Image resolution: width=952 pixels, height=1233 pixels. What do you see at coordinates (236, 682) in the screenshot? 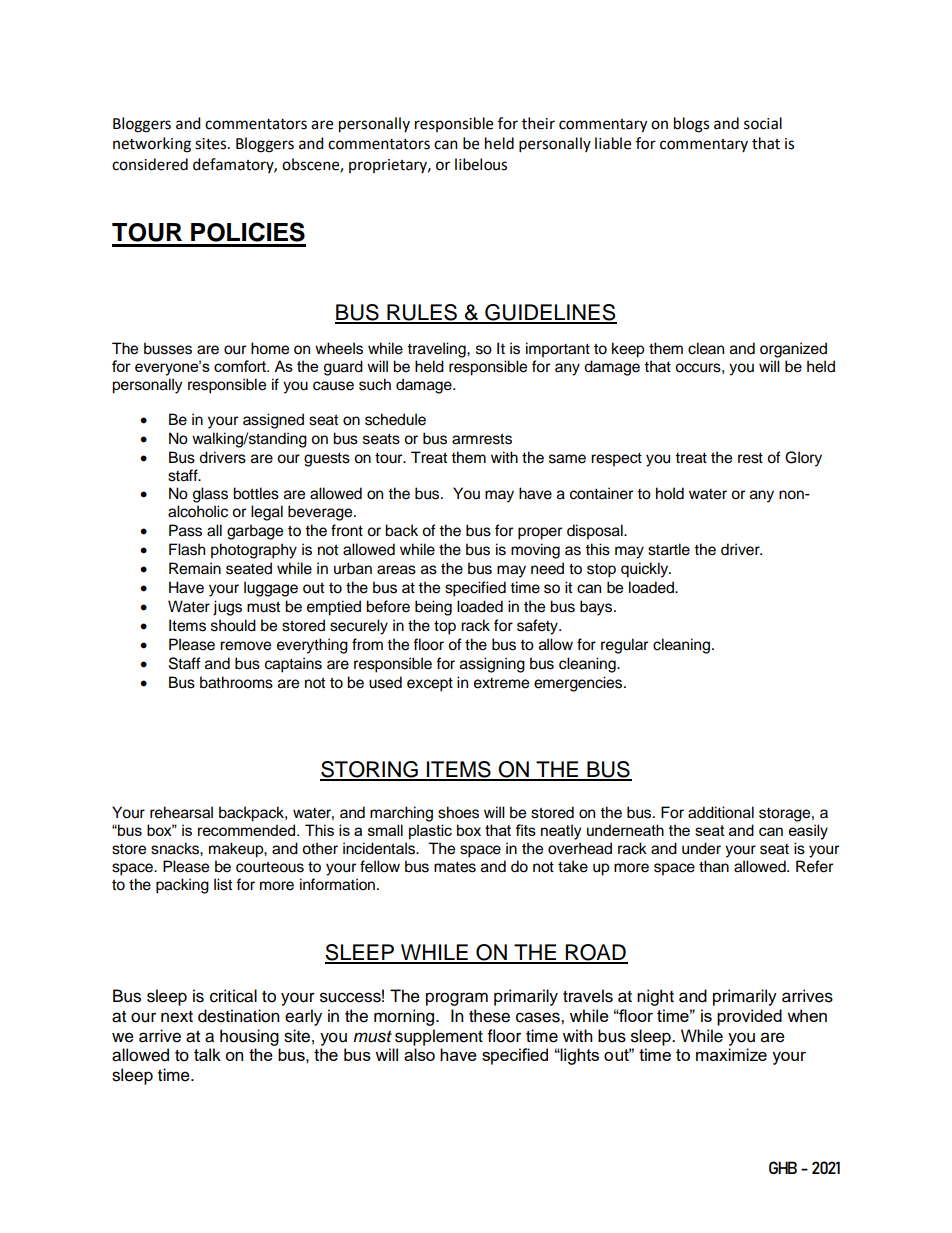
I see `bathrooms` at bounding box center [236, 682].
